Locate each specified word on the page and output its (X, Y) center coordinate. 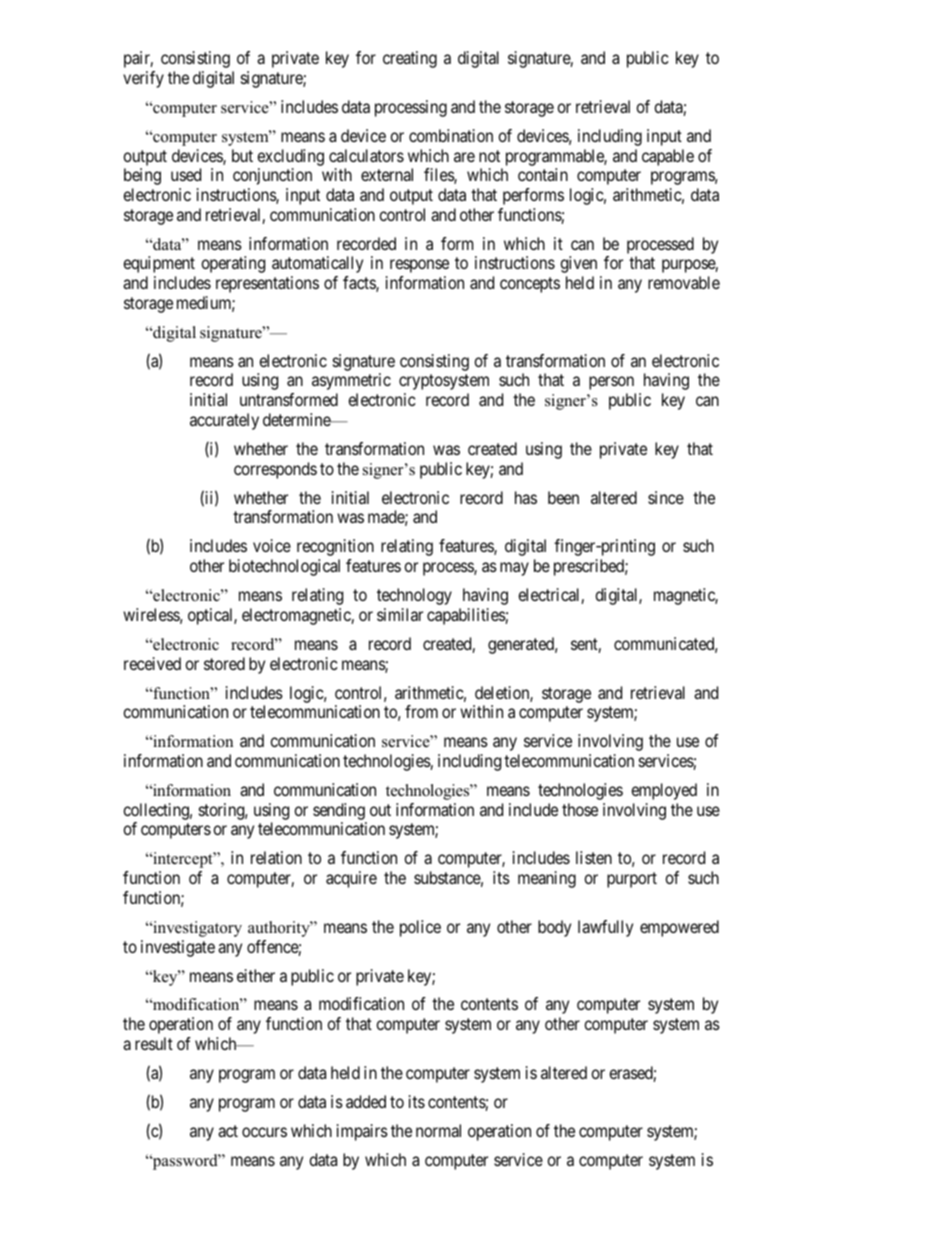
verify (143, 79)
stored (224, 663)
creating (410, 59)
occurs (264, 1132)
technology (414, 596)
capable (668, 157)
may (514, 569)
